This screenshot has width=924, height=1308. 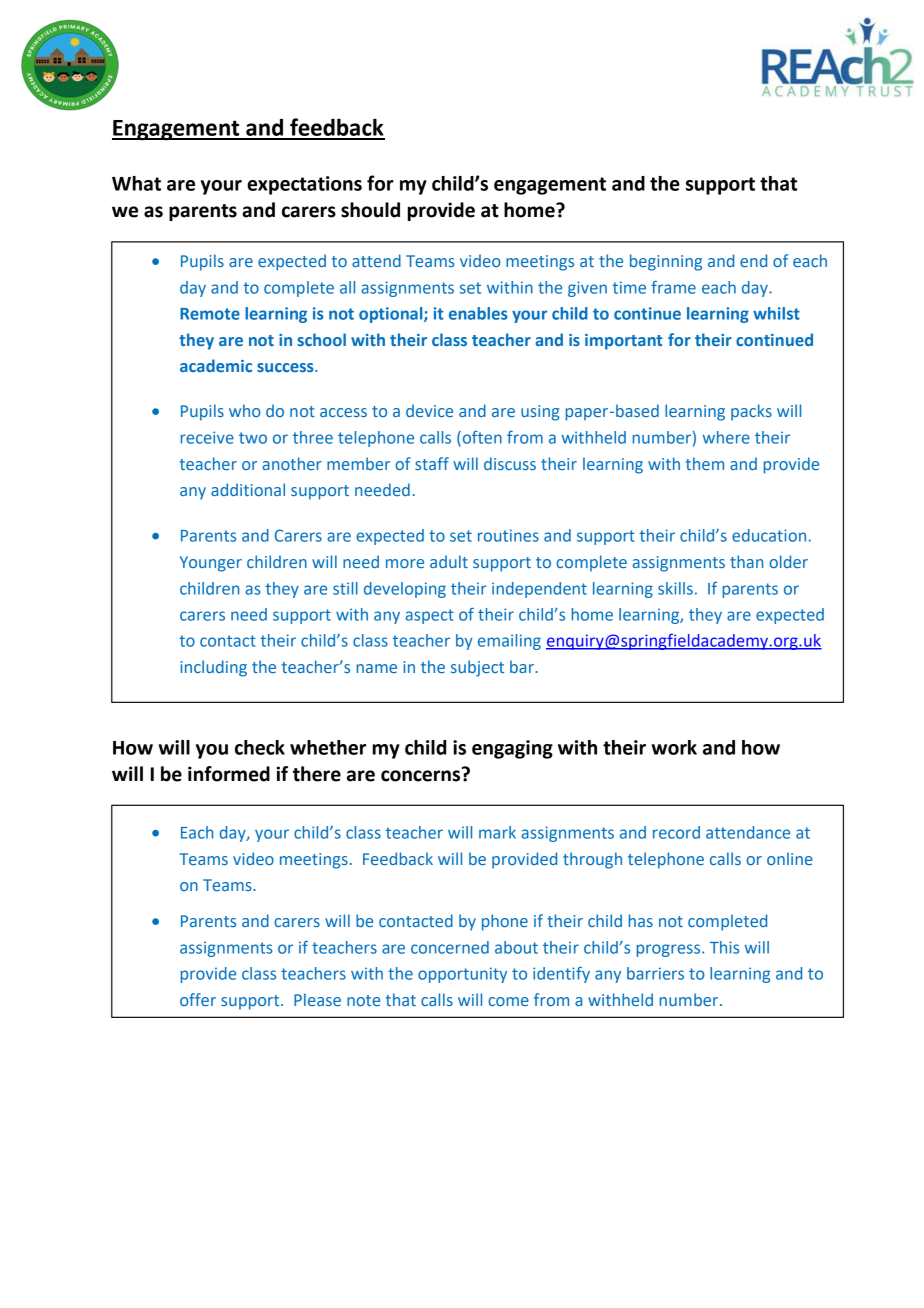 I want to click on work, so click(x=674, y=747).
